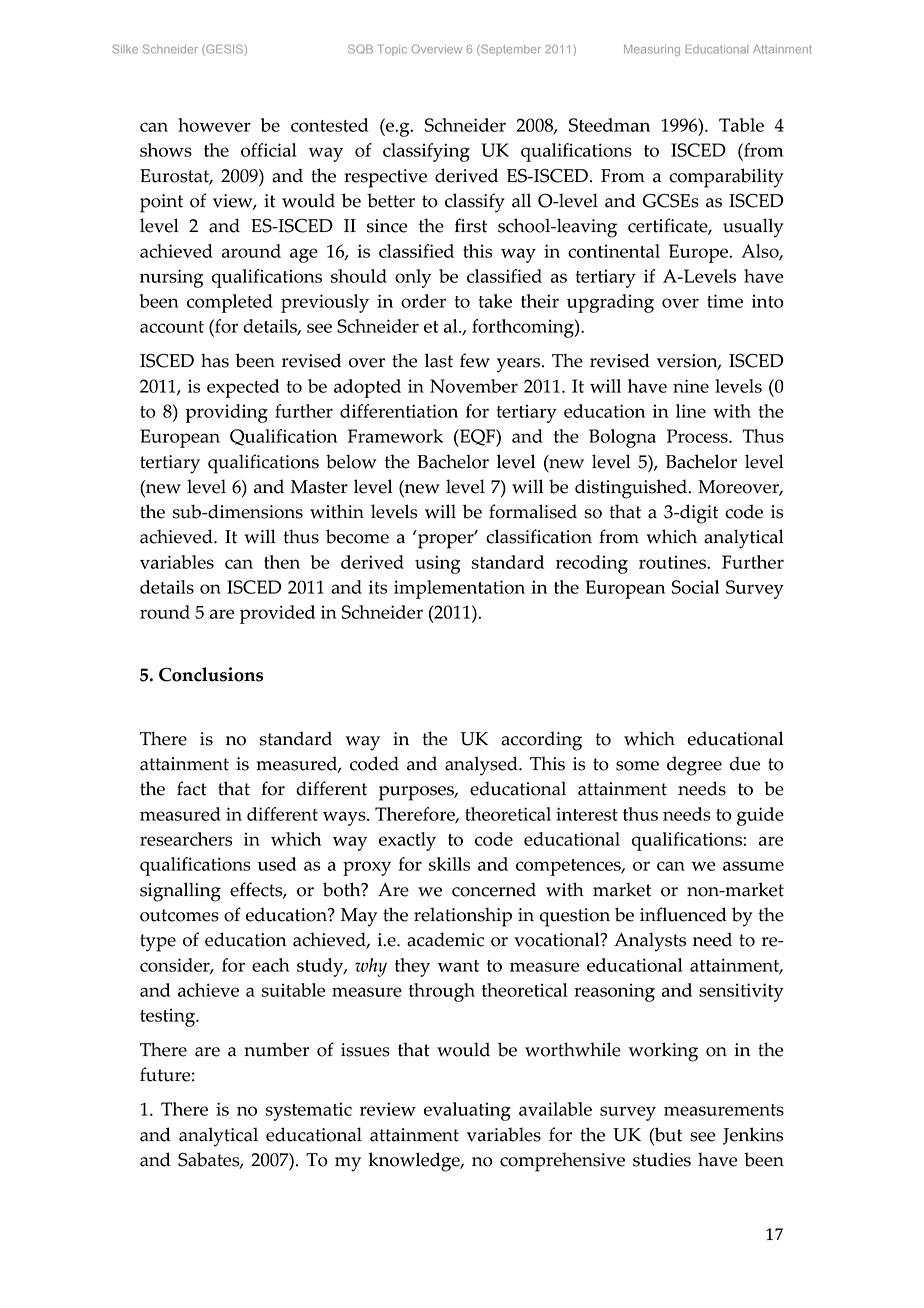  What do you see at coordinates (652, 50) in the image?
I see `Measuring` at bounding box center [652, 50].
